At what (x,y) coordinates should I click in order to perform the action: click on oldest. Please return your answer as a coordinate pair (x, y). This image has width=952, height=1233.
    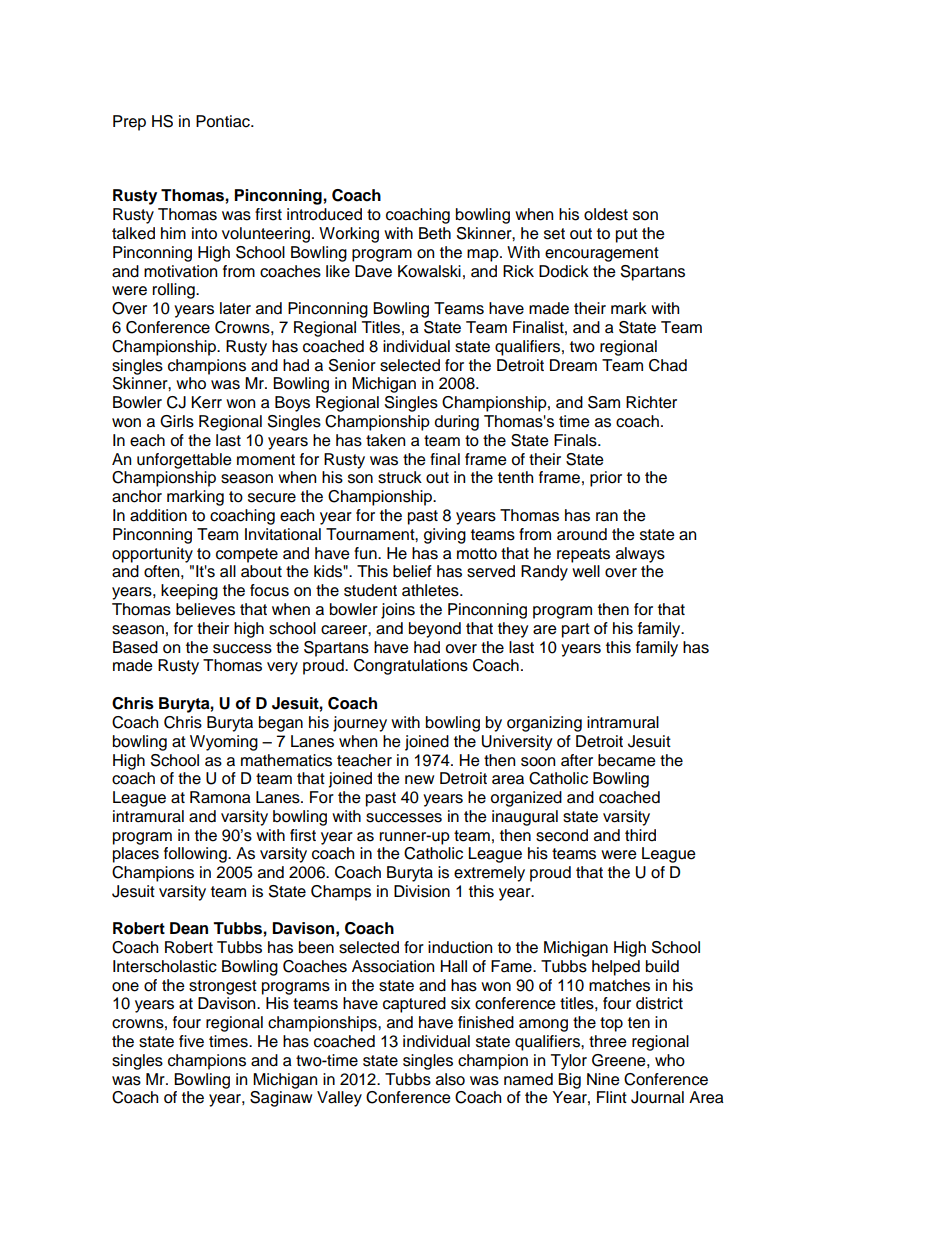
    Looking at the image, I should click on (606, 214).
